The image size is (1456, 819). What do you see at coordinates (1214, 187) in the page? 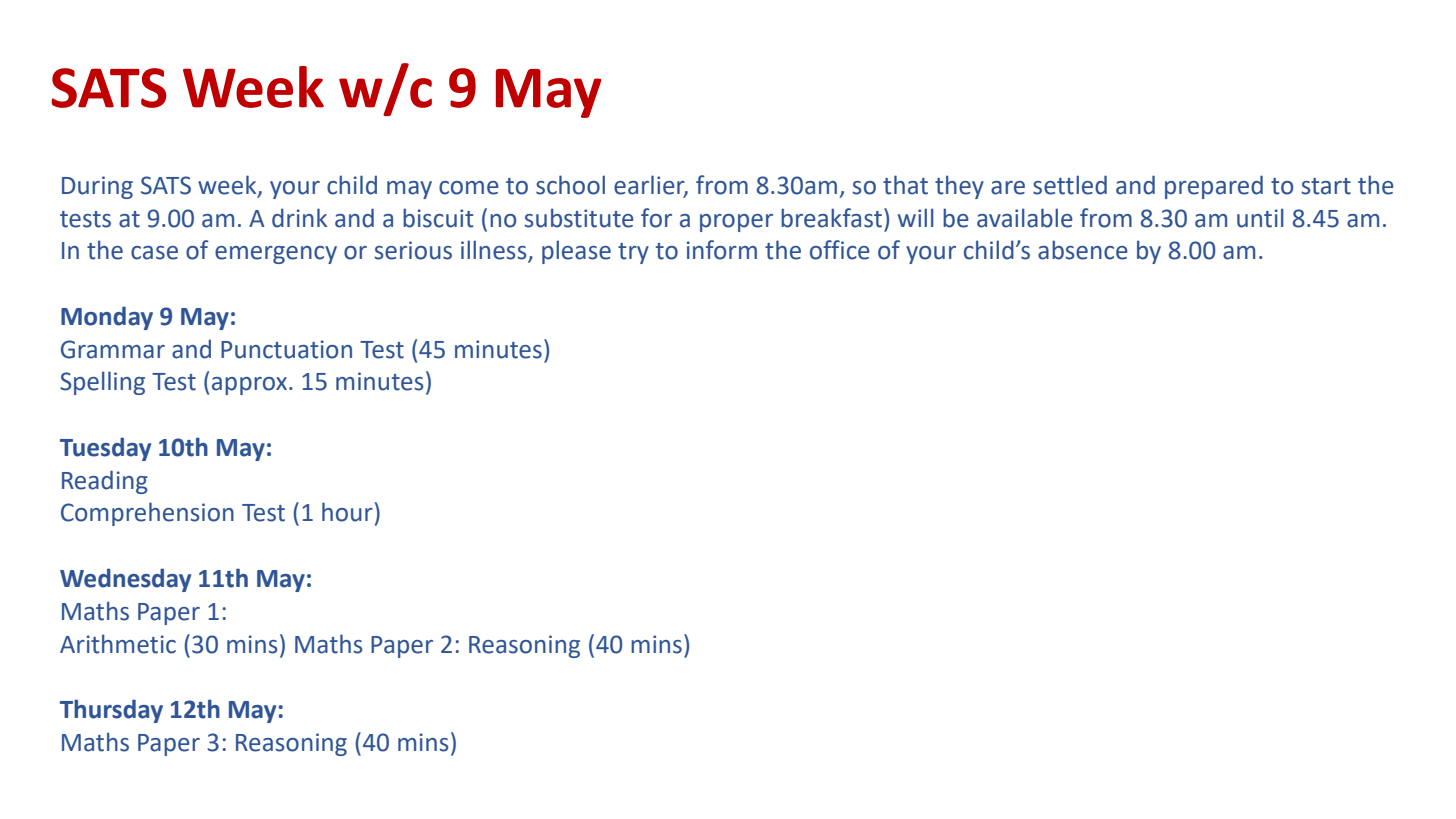
I see `prepared` at bounding box center [1214, 187].
